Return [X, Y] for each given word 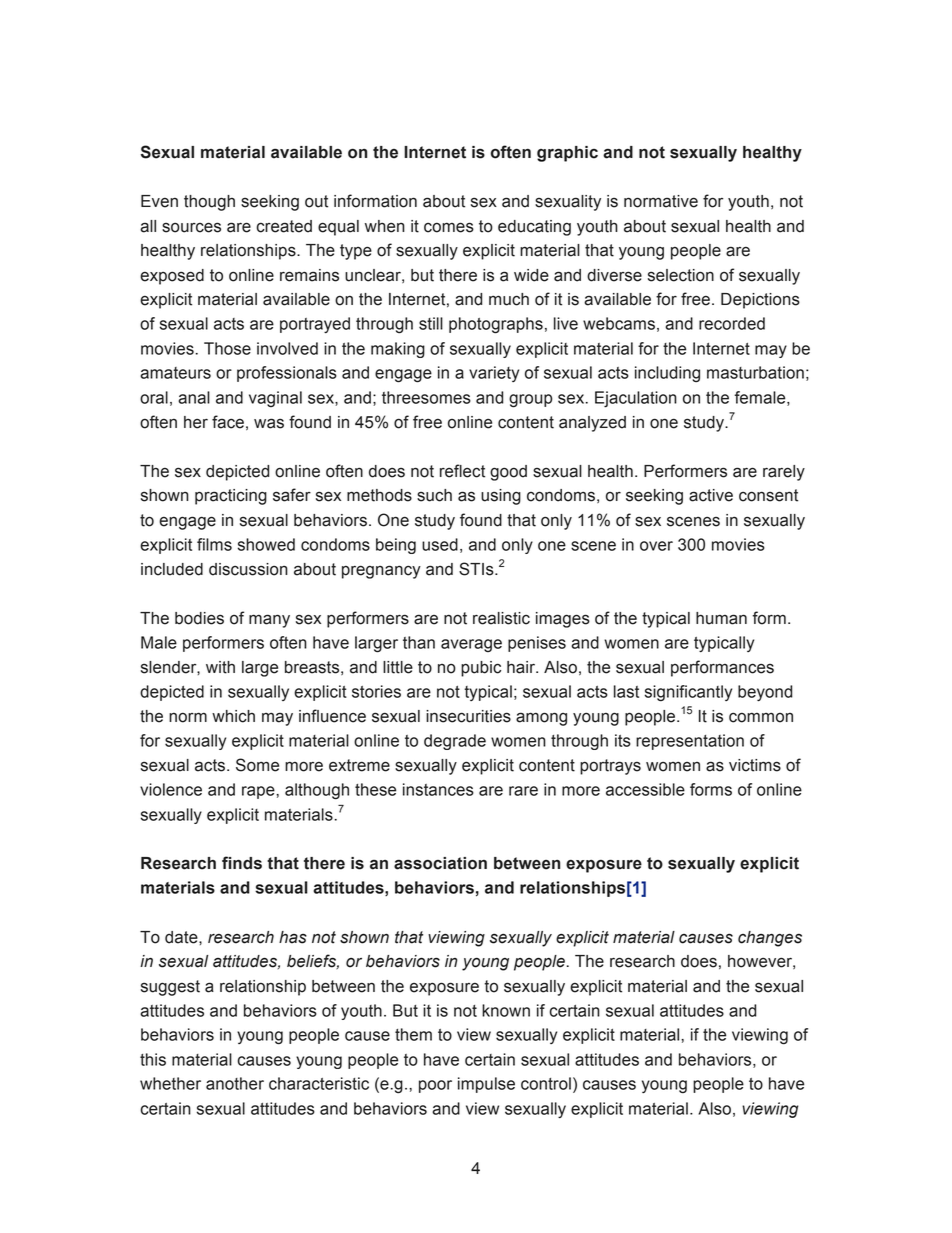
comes [449, 227]
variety [494, 374]
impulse [486, 1085]
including [667, 374]
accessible [645, 789]
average [471, 645]
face [228, 422]
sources [191, 227]
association [440, 863]
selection [681, 275]
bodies [199, 618]
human [721, 618]
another [235, 1083]
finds [242, 863]
